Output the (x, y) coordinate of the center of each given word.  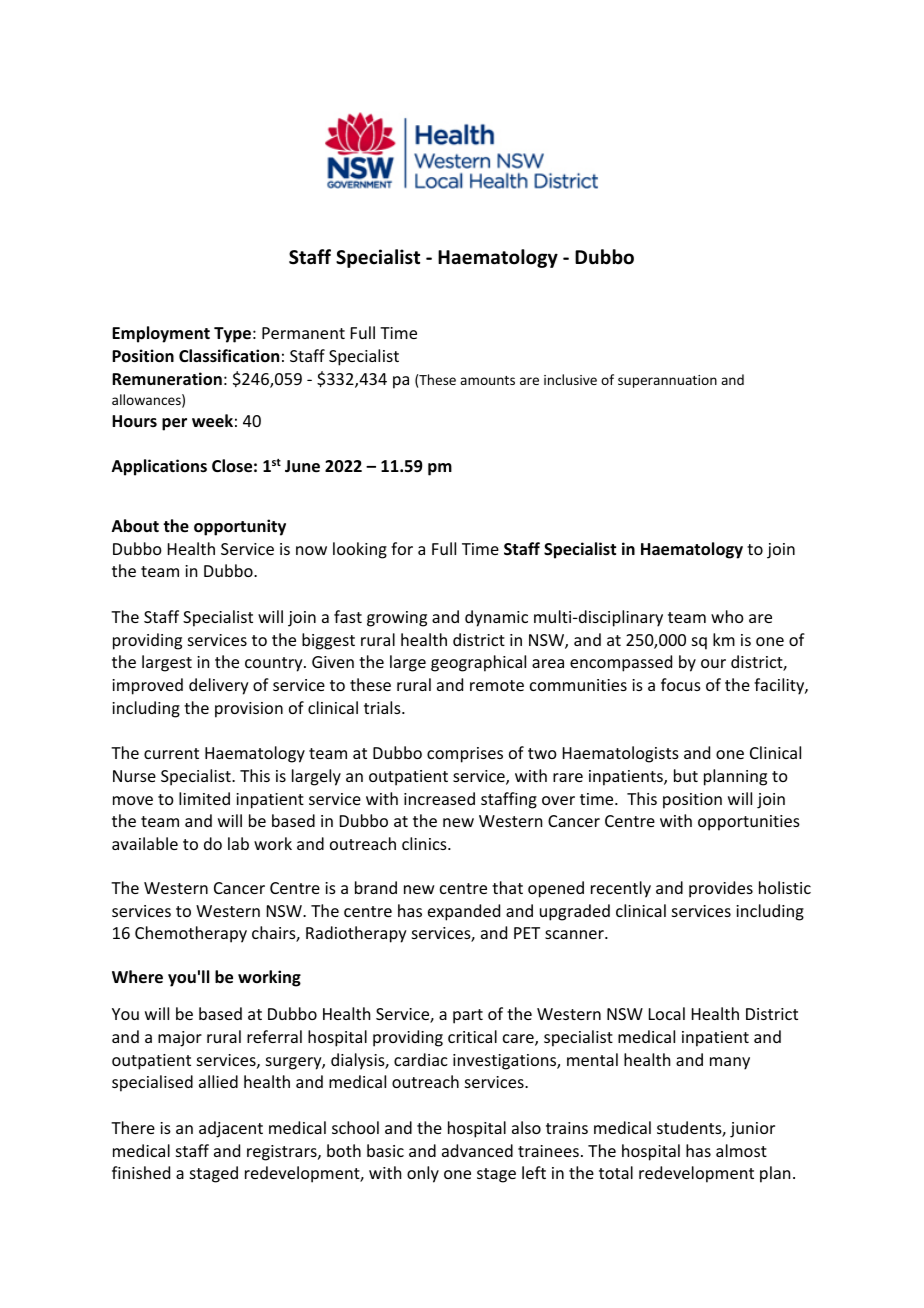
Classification (229, 356)
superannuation (667, 381)
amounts (487, 380)
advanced (477, 1150)
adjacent (231, 1129)
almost (741, 1150)
